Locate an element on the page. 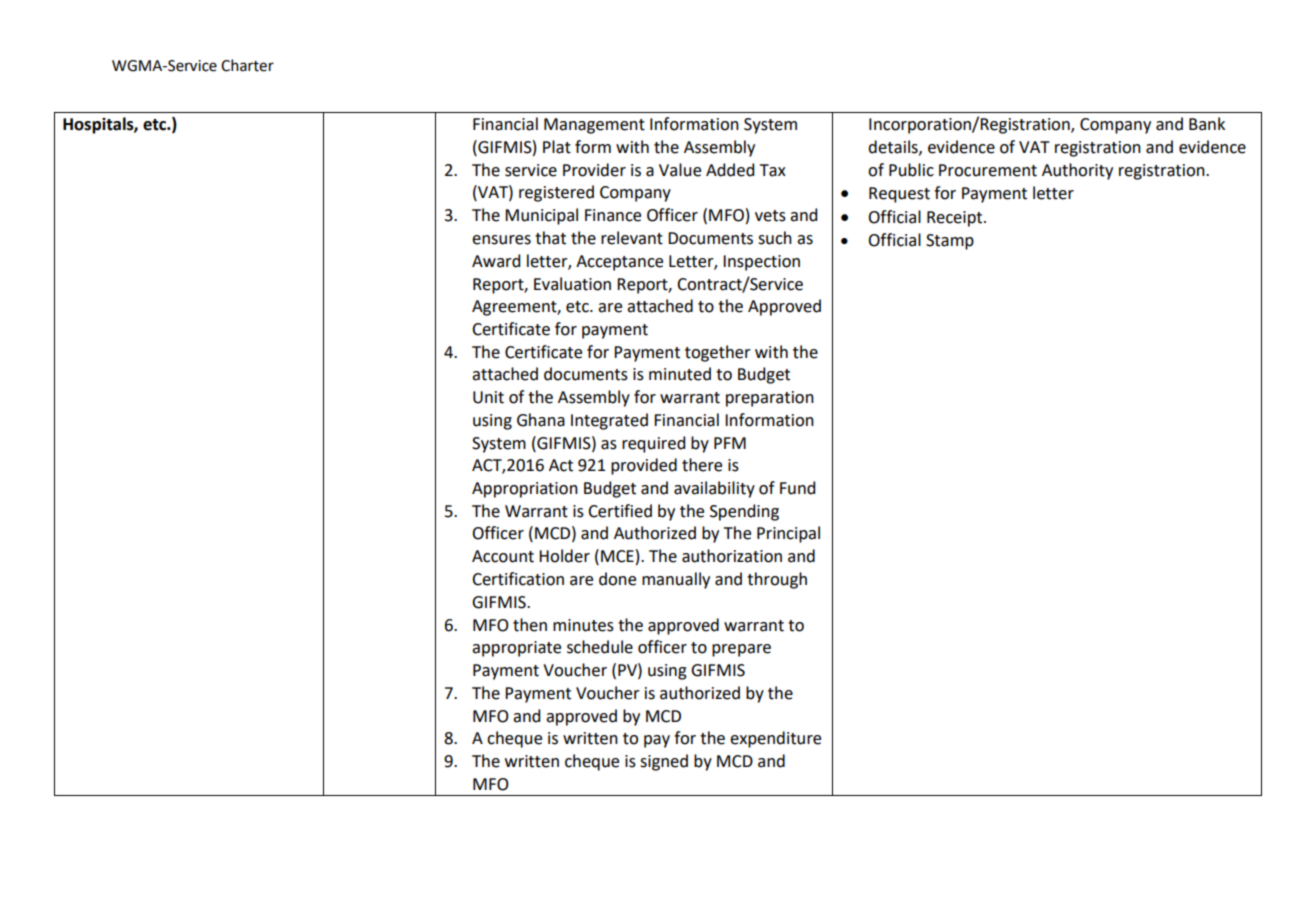 This document has width=1308, height=924. Management is located at coordinates (594, 126).
